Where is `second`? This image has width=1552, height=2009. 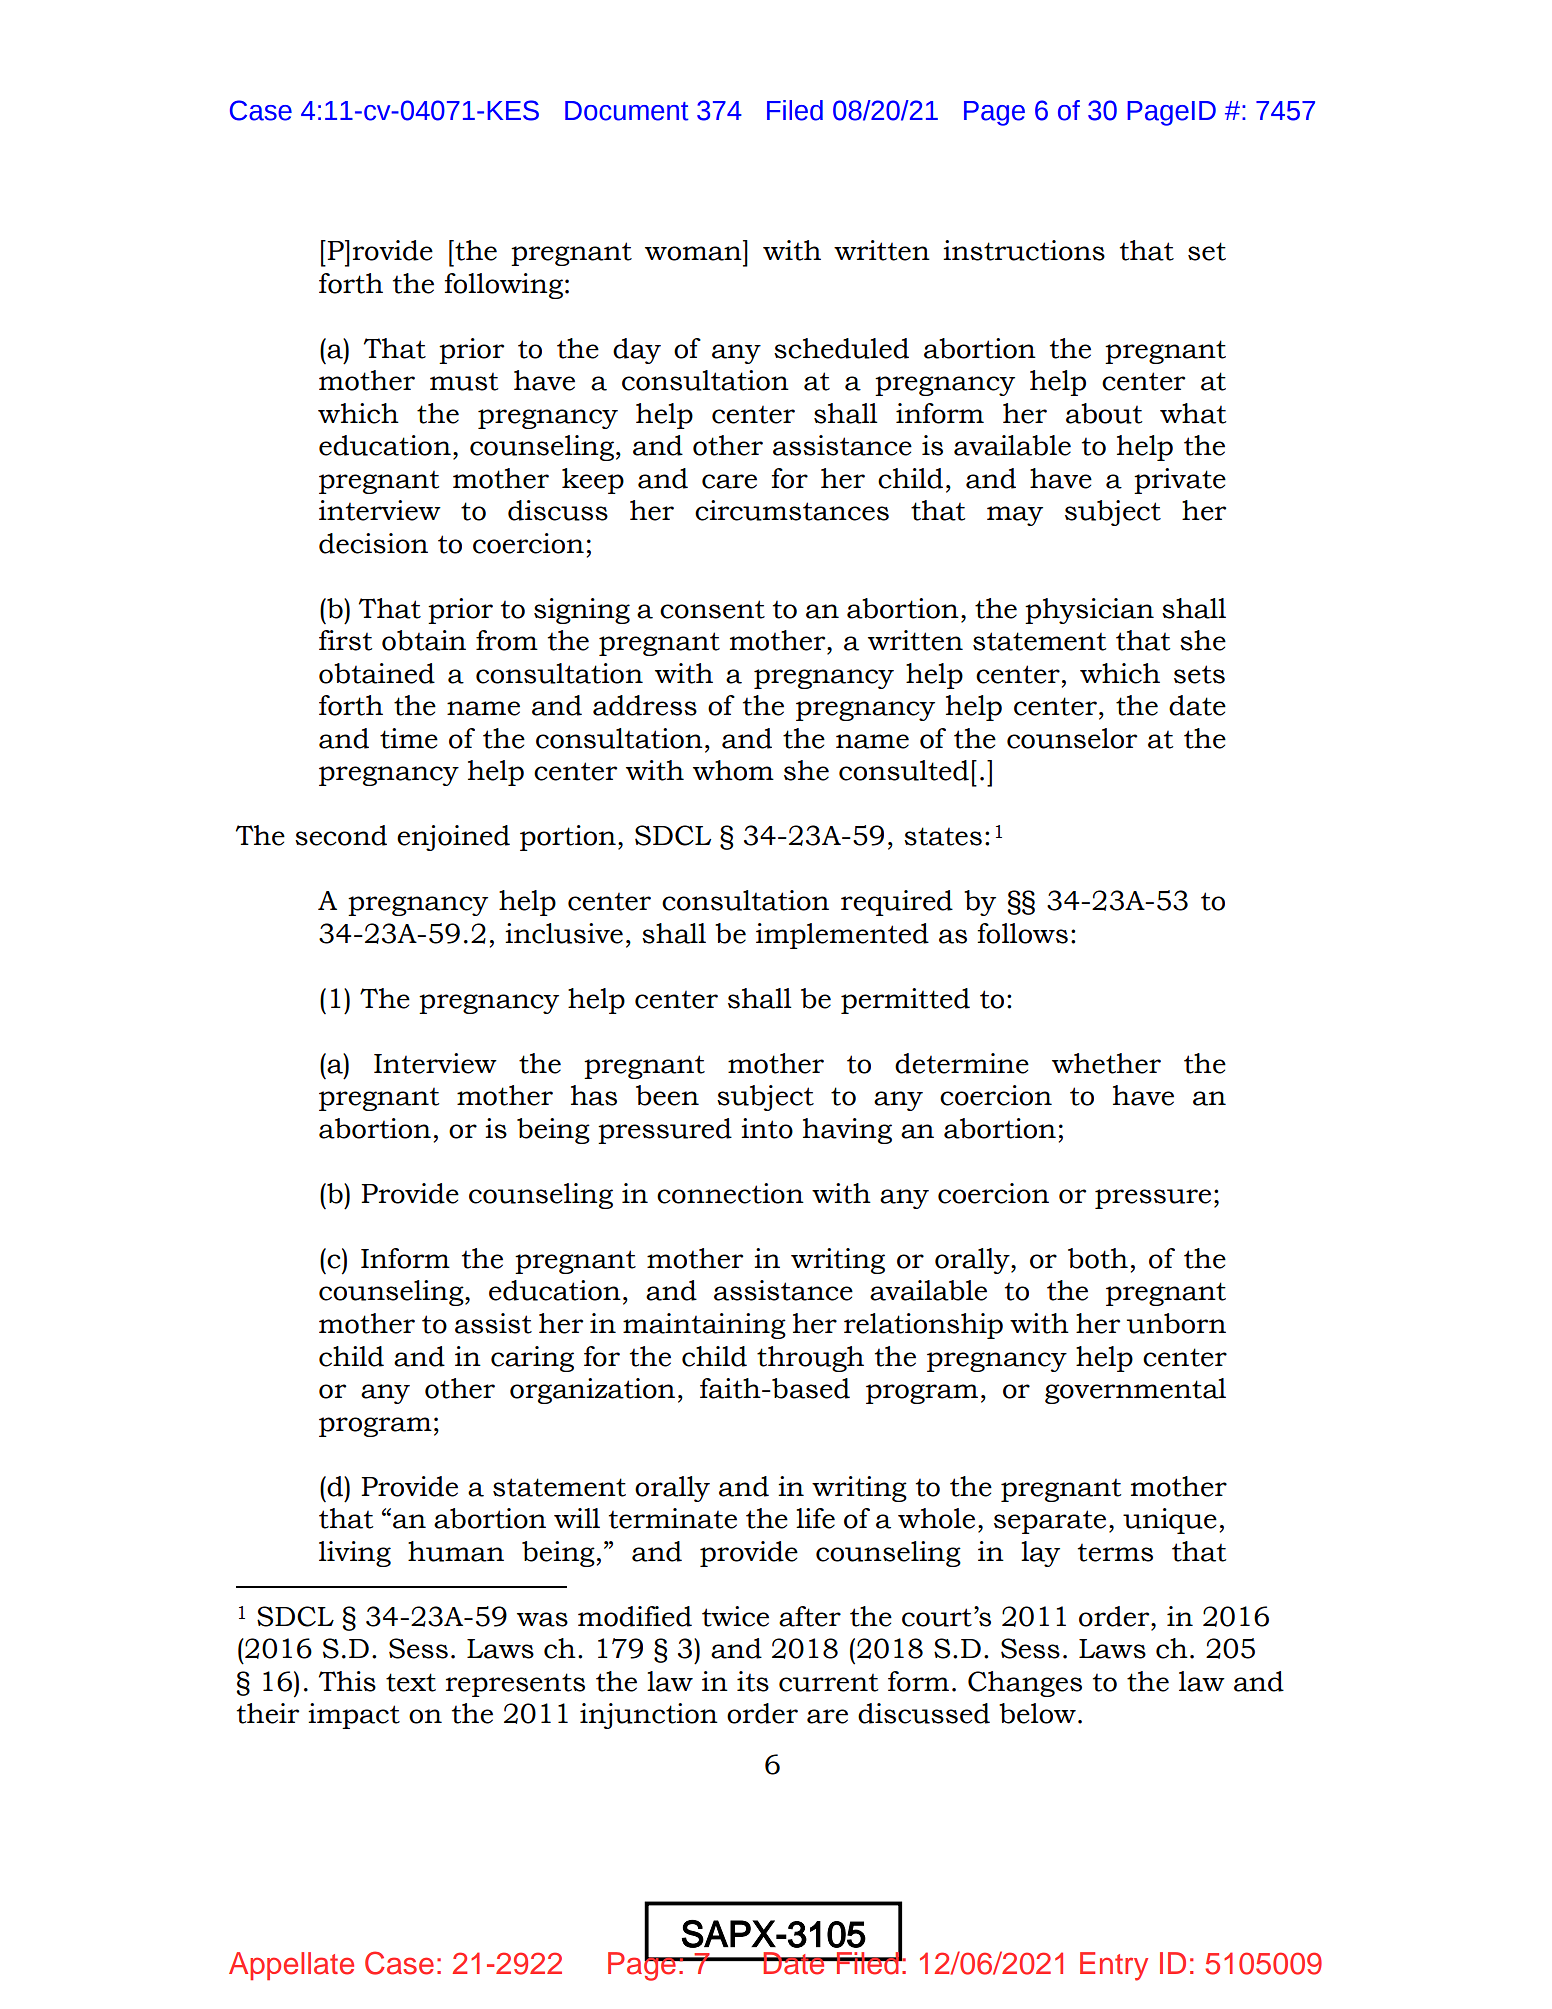
second is located at coordinates (341, 835).
